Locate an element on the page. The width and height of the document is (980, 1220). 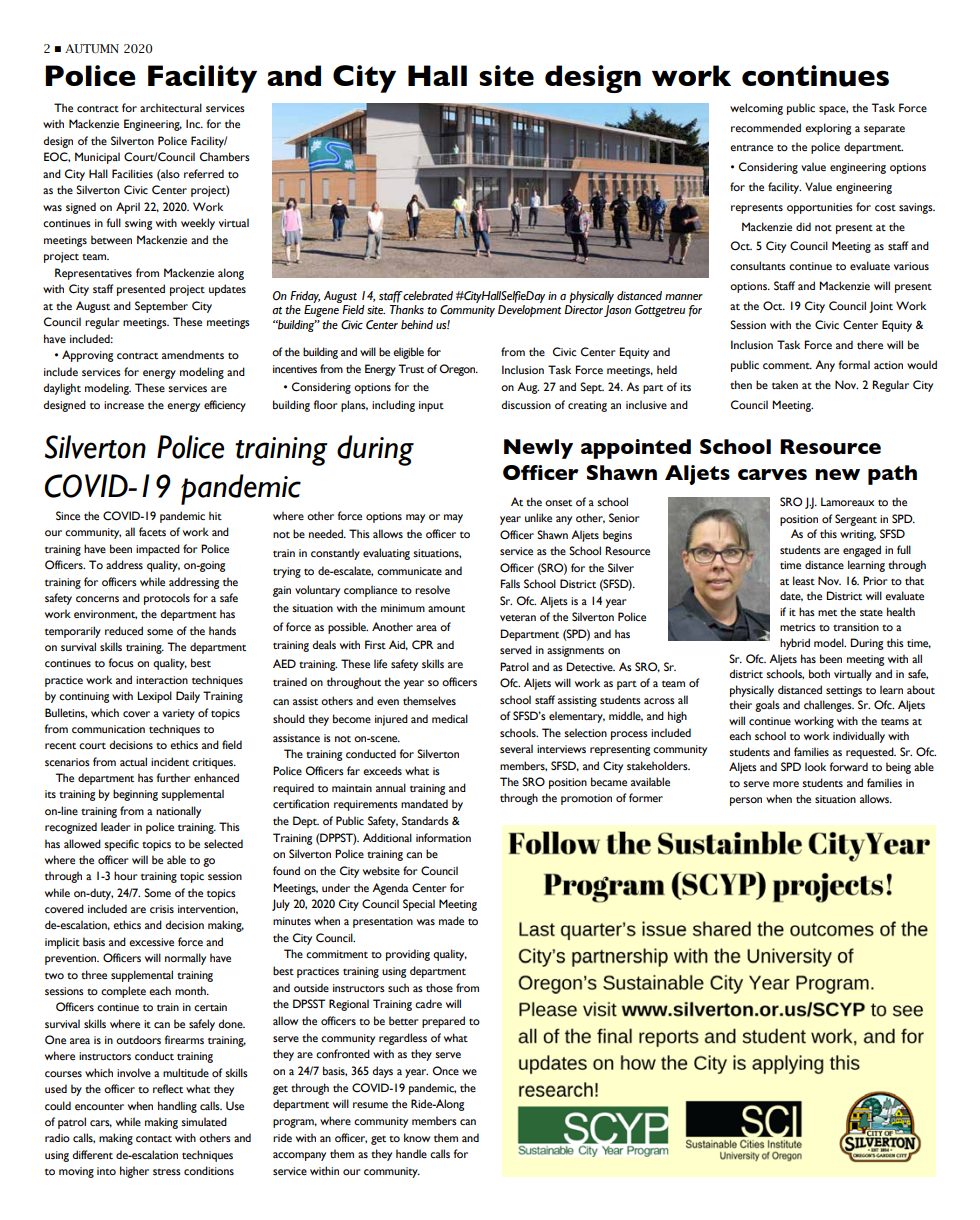
exploring is located at coordinates (828, 129).
